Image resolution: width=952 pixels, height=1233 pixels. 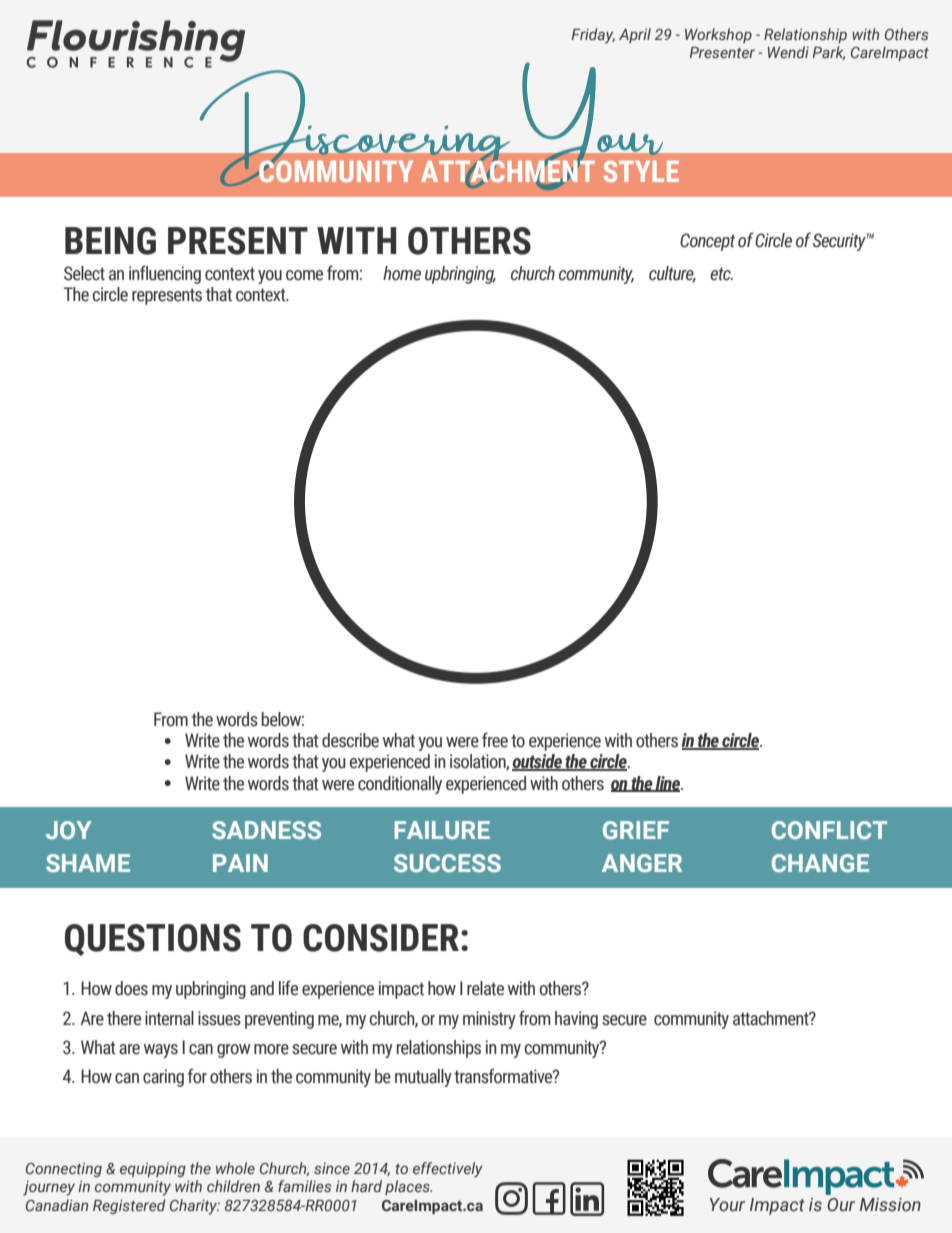 I want to click on BEING, so click(x=110, y=241).
